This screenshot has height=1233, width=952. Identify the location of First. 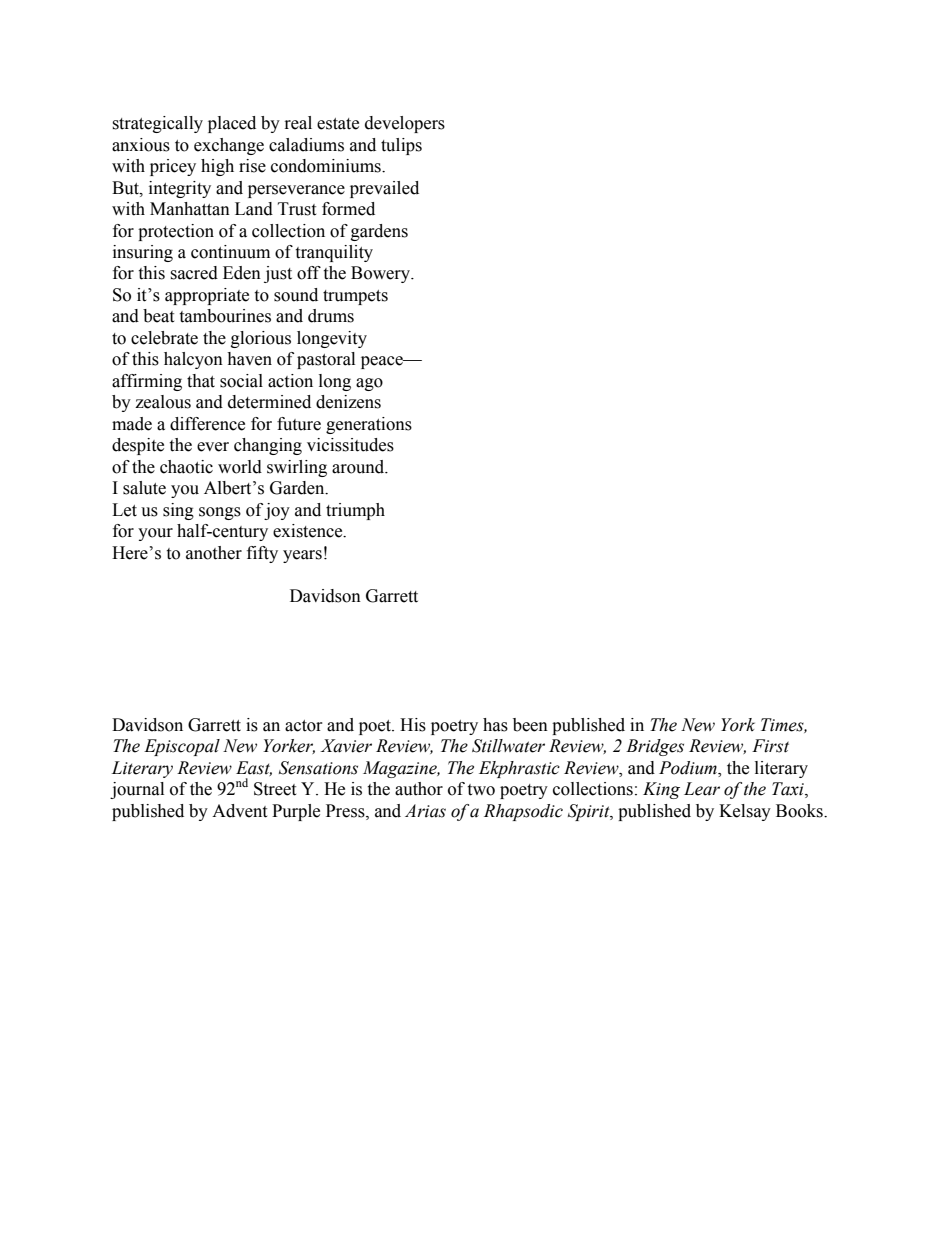
(770, 746).
